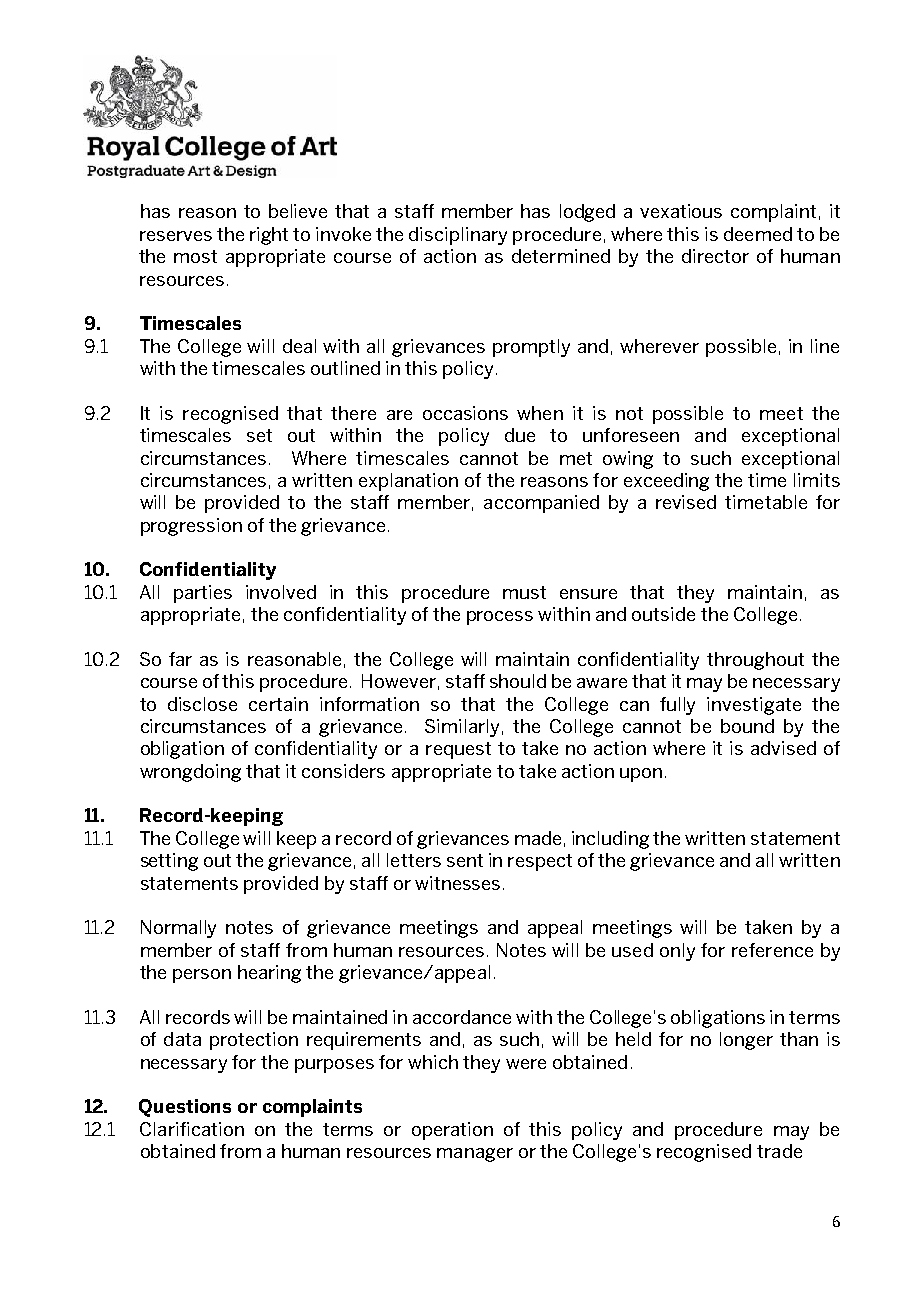  I want to click on deemed, so click(758, 234).
